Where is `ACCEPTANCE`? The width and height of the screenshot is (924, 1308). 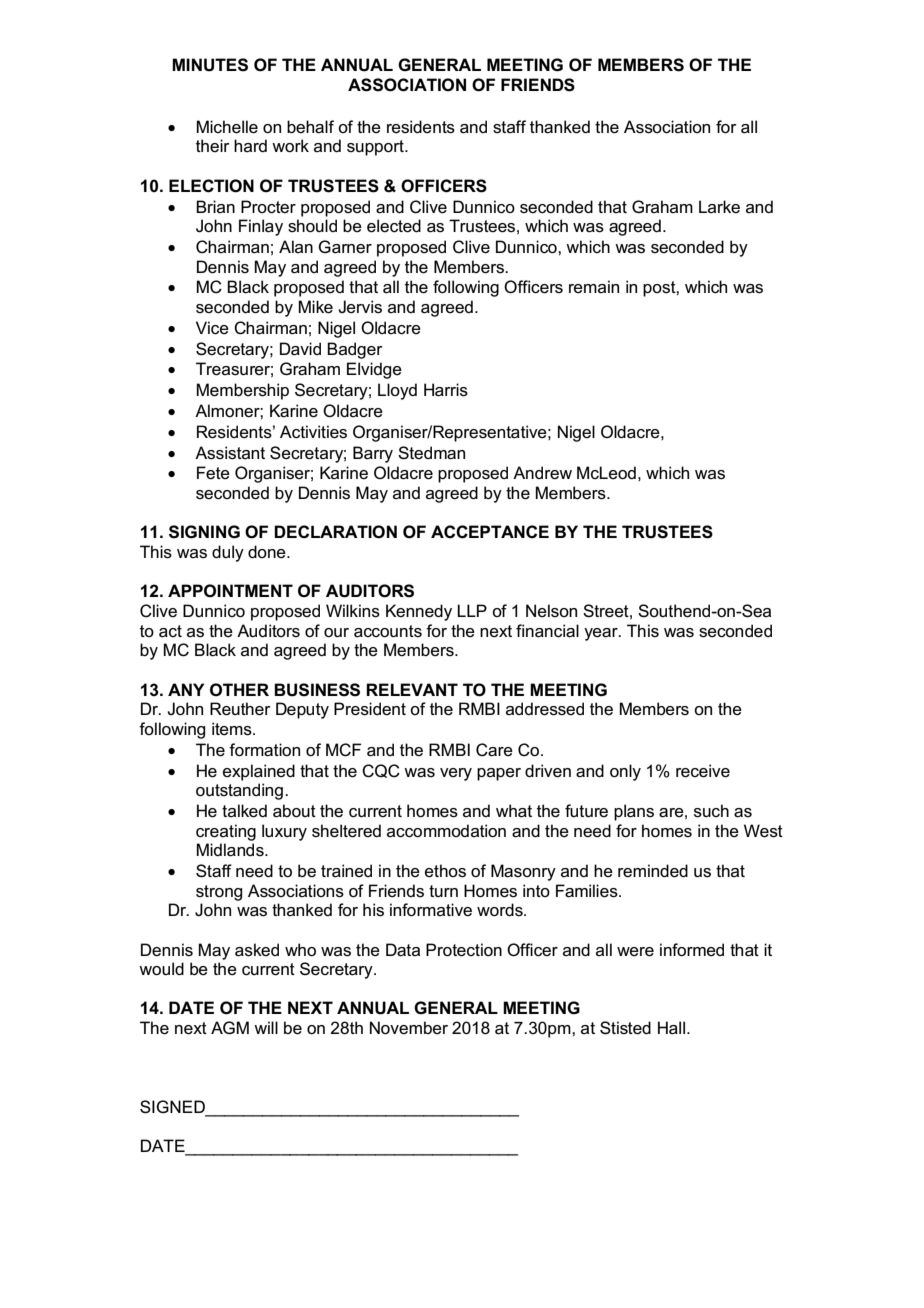
ACCEPTANCE is located at coordinates (490, 532).
